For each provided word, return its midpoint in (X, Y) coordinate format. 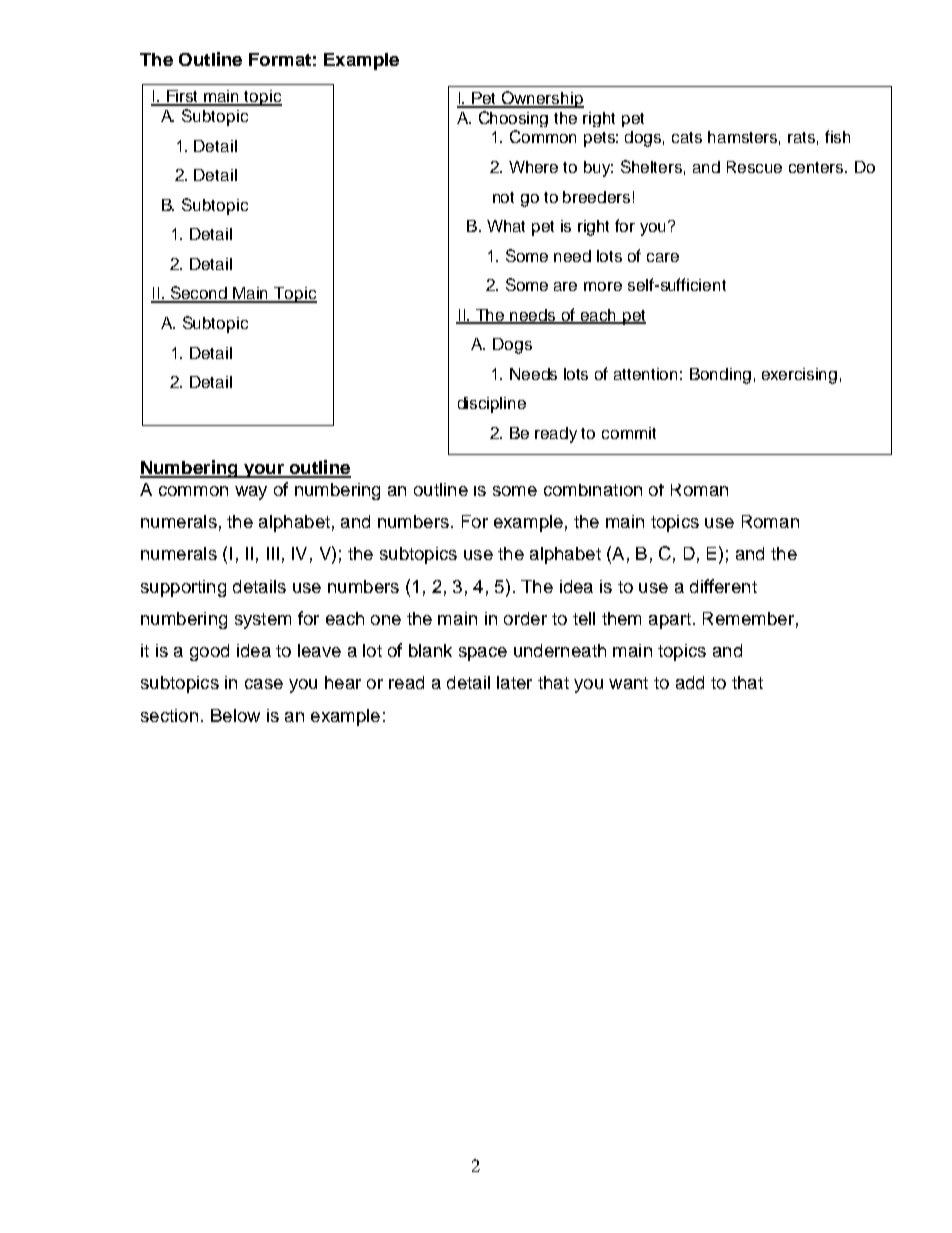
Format (280, 59)
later (514, 682)
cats (687, 137)
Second (199, 294)
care (663, 257)
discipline (492, 405)
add (690, 682)
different (723, 586)
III (273, 553)
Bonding (720, 376)
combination (593, 490)
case (264, 684)
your (264, 471)
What (506, 226)
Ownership (542, 99)
